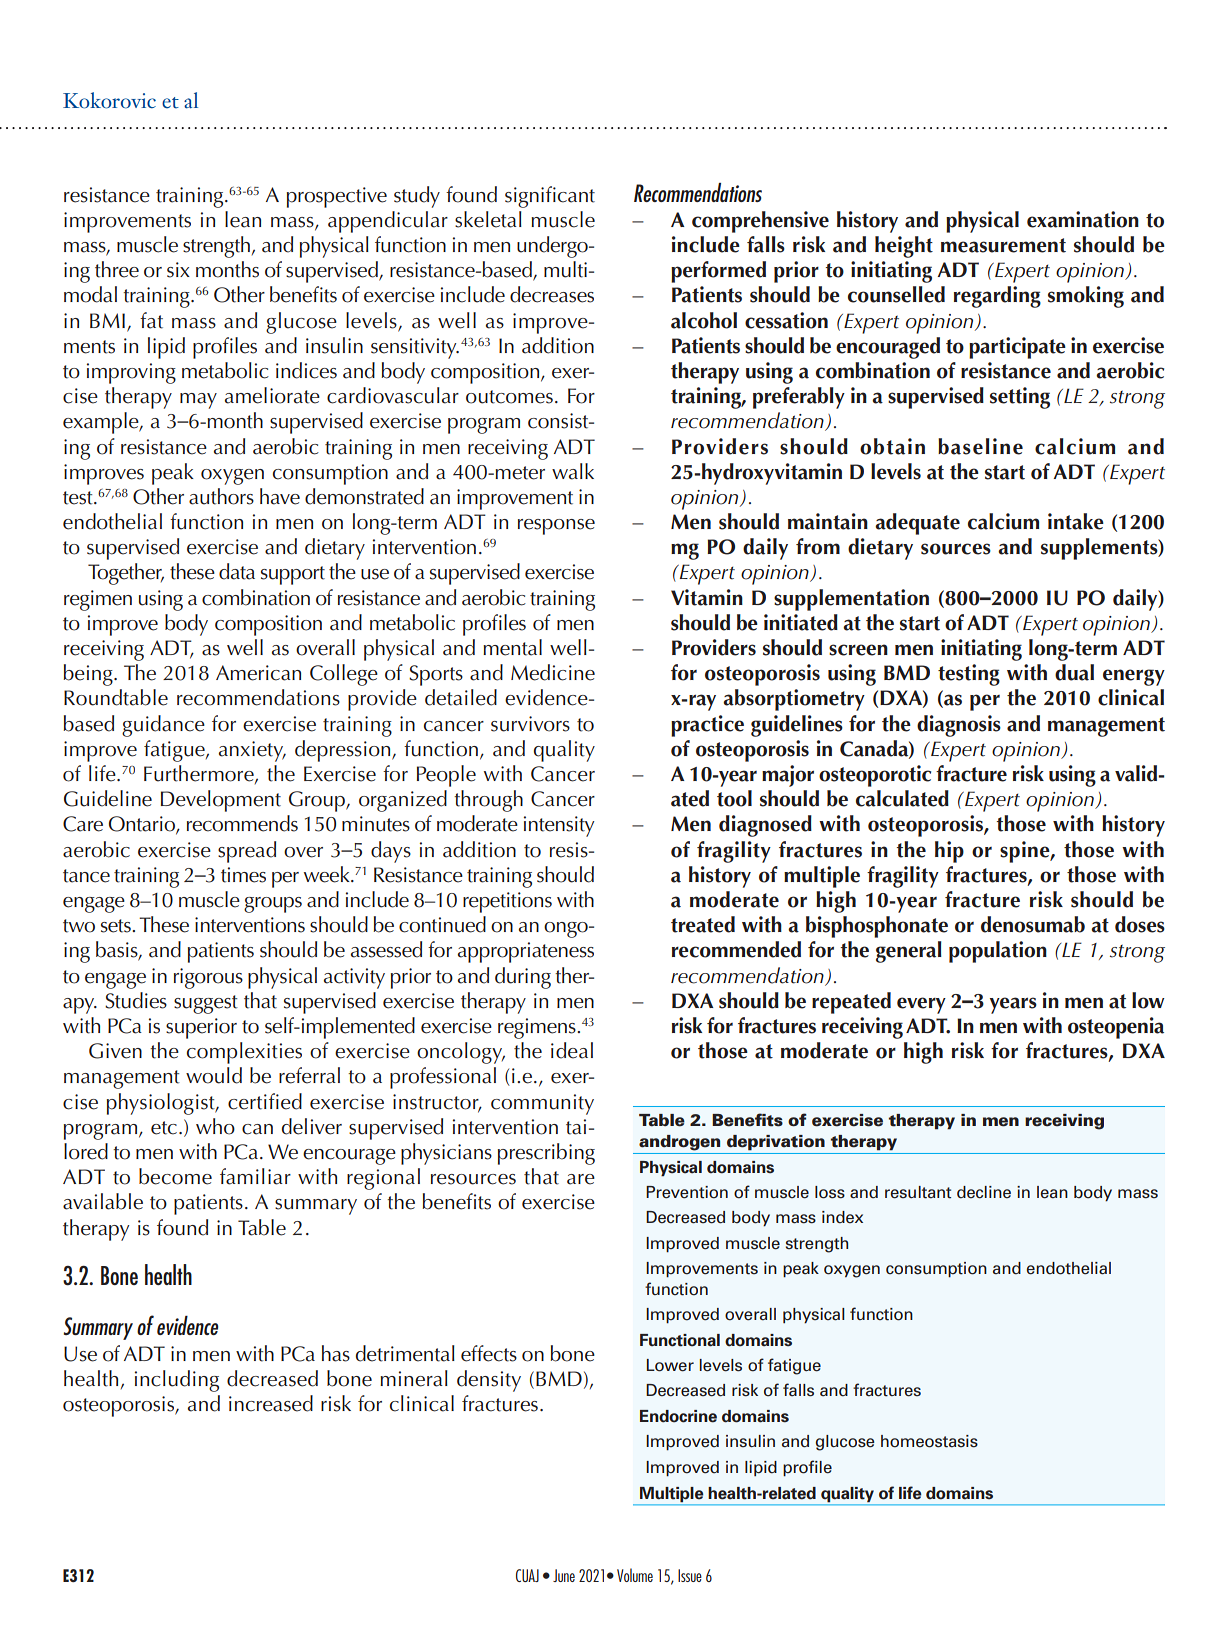  What do you see at coordinates (1003, 245) in the image?
I see `measurement` at bounding box center [1003, 245].
